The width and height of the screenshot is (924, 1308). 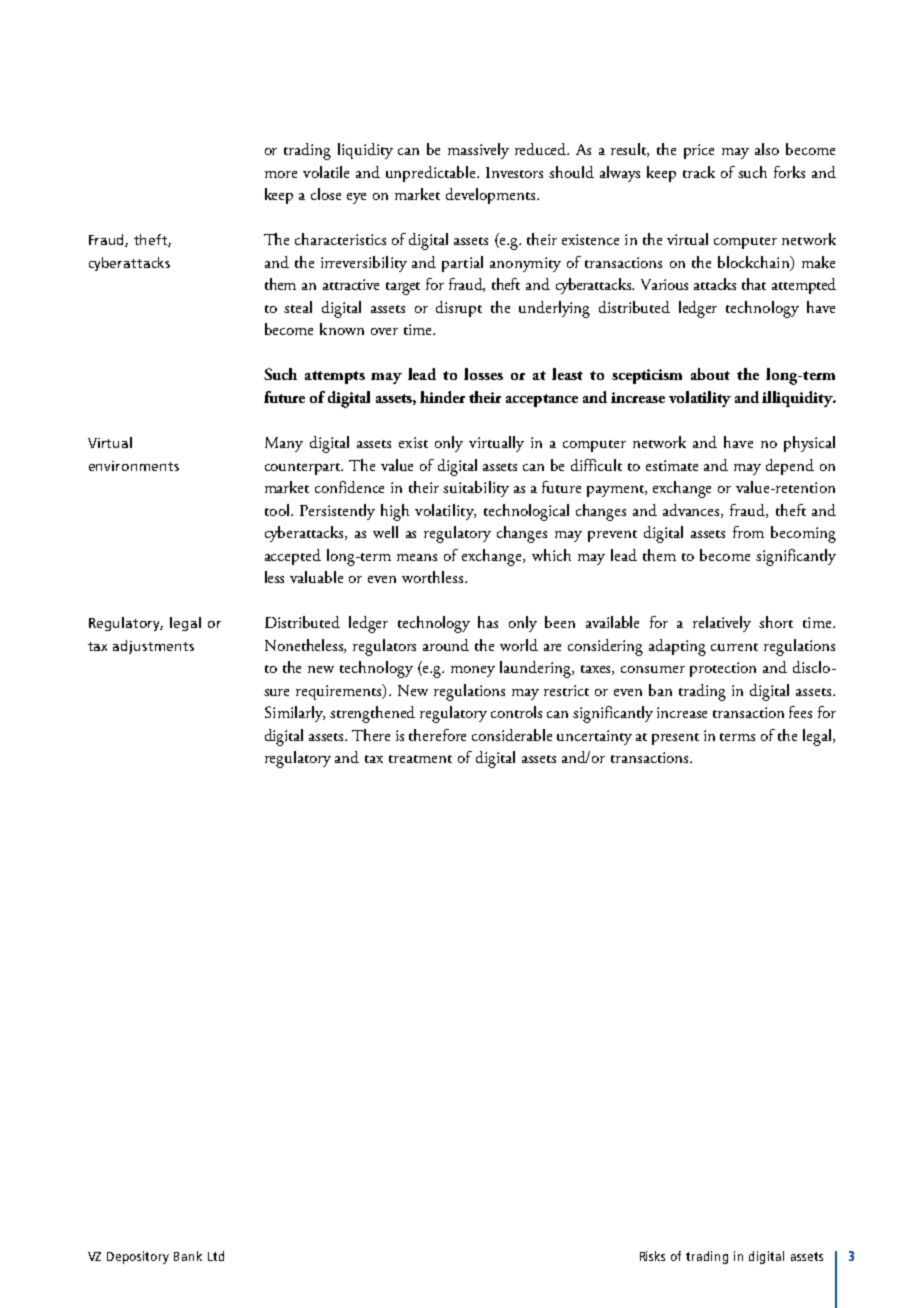 What do you see at coordinates (675, 739) in the screenshot?
I see `present` at bounding box center [675, 739].
